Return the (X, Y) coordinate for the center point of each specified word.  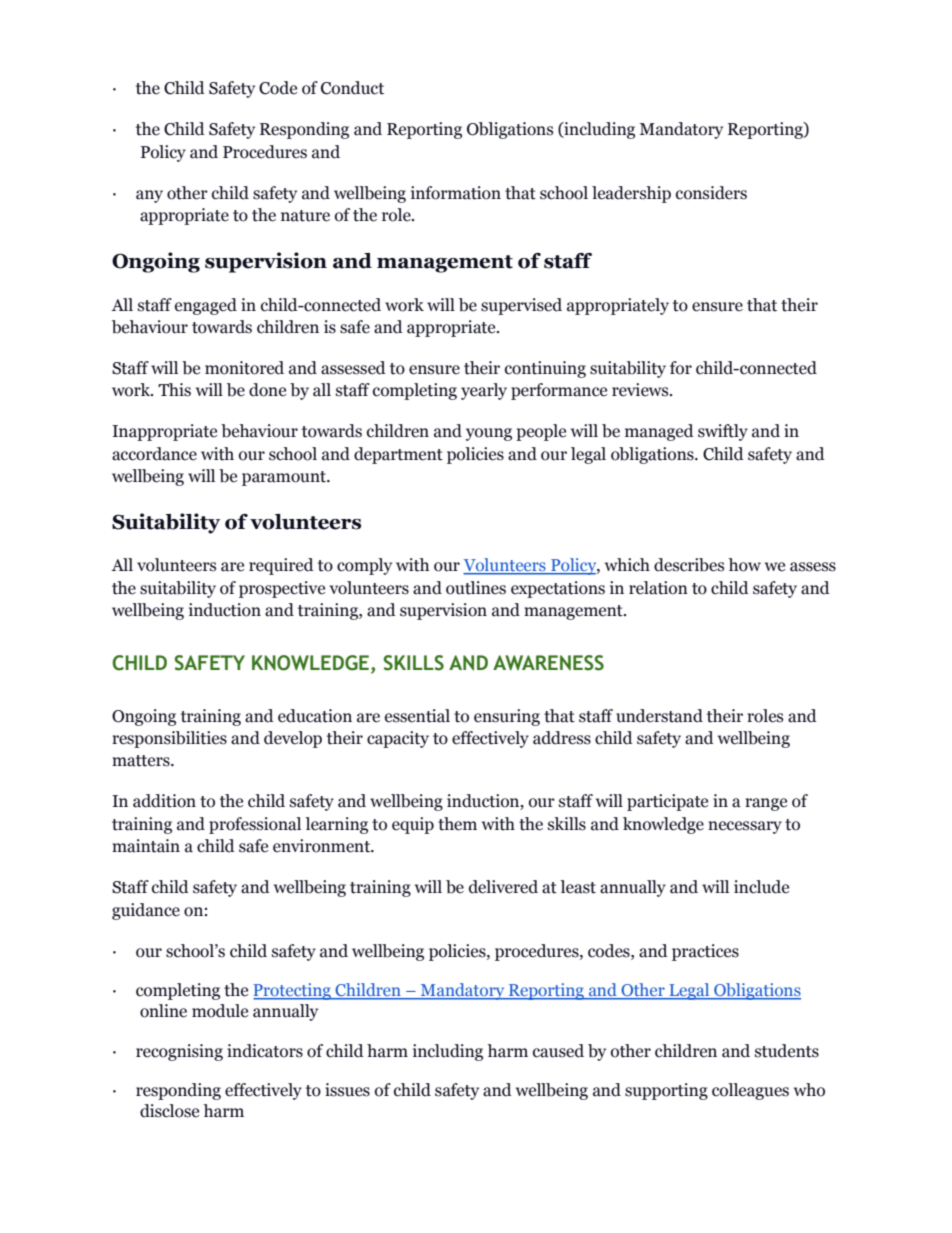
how (744, 565)
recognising (179, 1052)
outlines (476, 588)
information (456, 193)
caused (558, 1051)
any (149, 196)
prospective (282, 589)
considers (711, 193)
